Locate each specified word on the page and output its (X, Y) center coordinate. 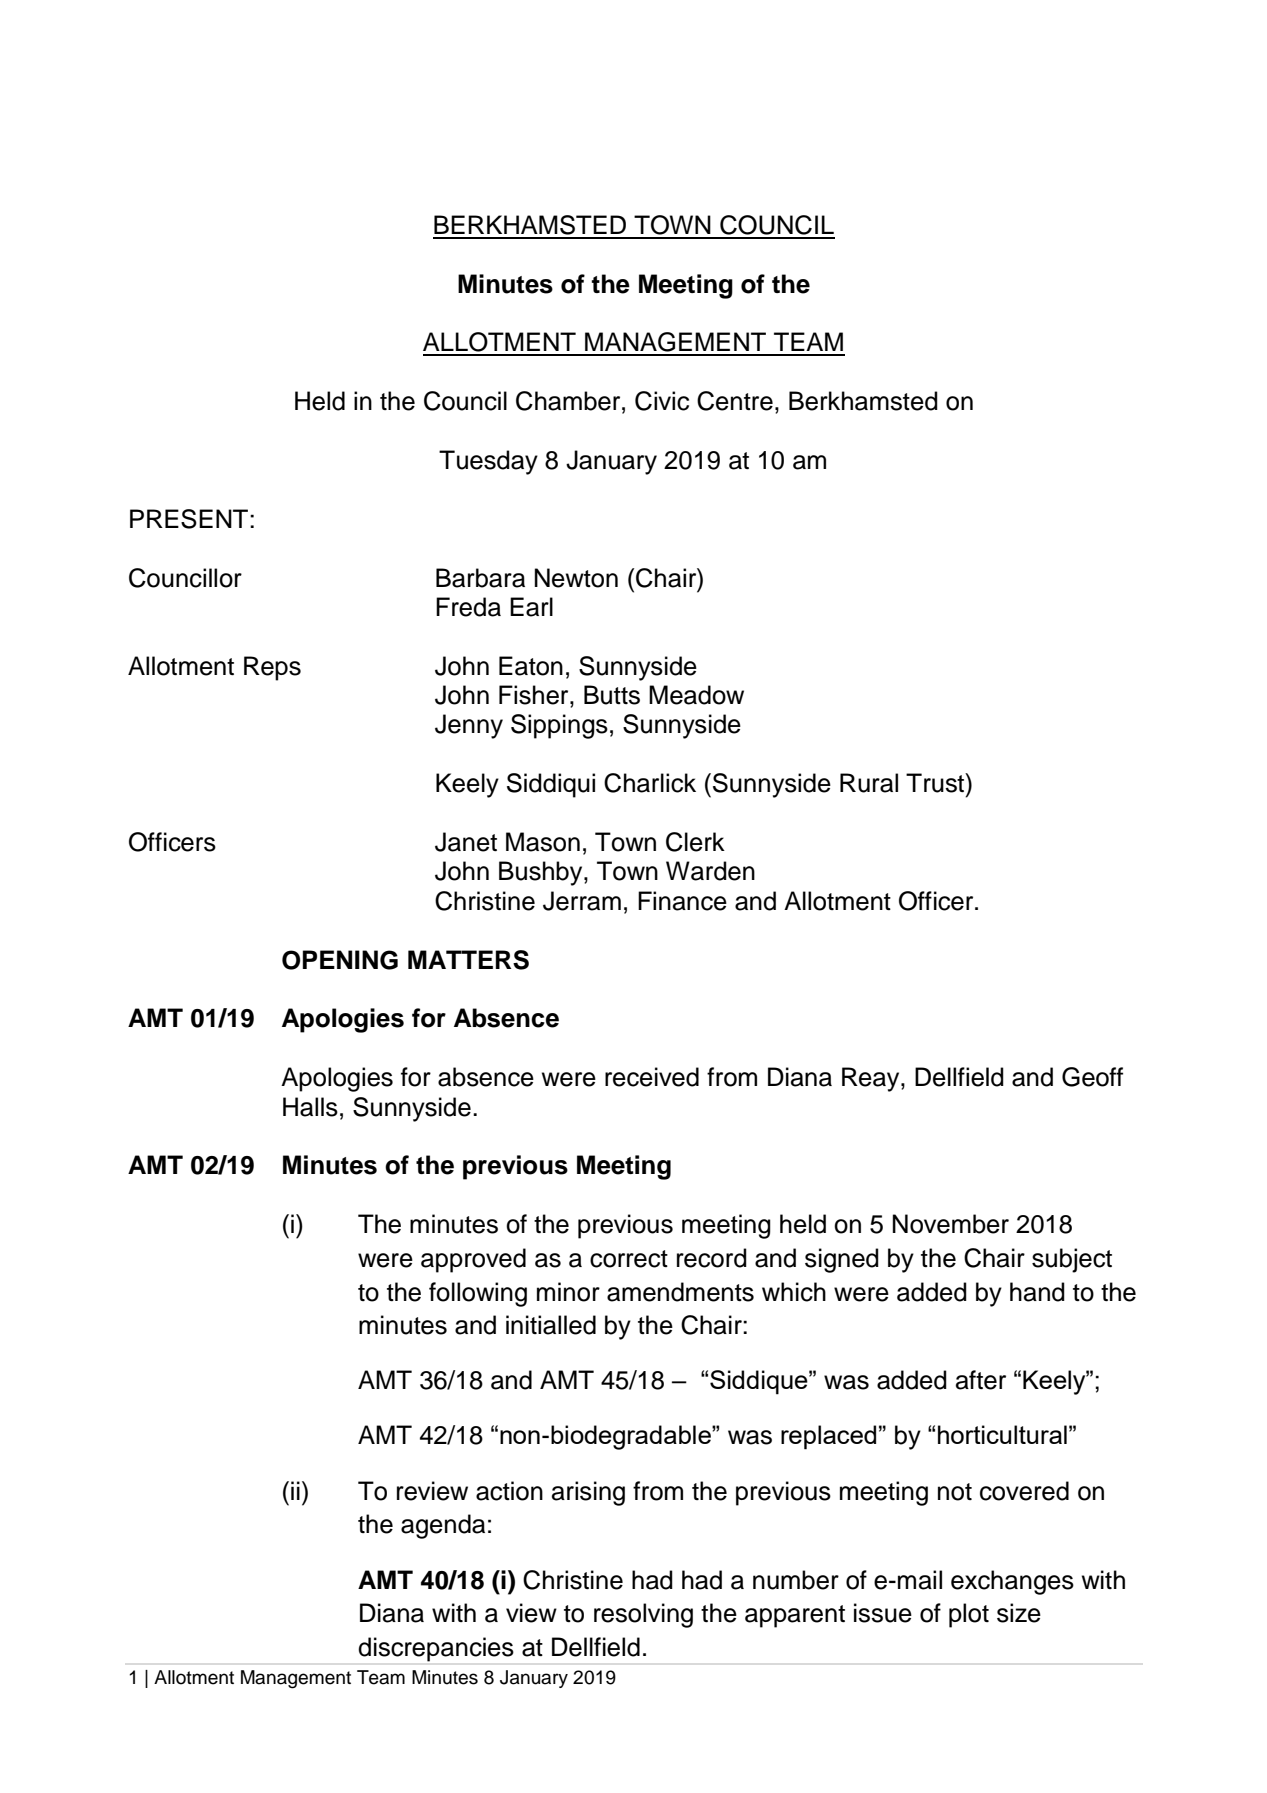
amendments (680, 1292)
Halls (310, 1107)
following (478, 1294)
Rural (869, 783)
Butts (612, 695)
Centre (735, 401)
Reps (272, 668)
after (981, 1380)
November (951, 1224)
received (652, 1077)
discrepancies (436, 1649)
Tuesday (488, 462)
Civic (662, 401)
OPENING (340, 960)
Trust (936, 783)
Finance (682, 901)
